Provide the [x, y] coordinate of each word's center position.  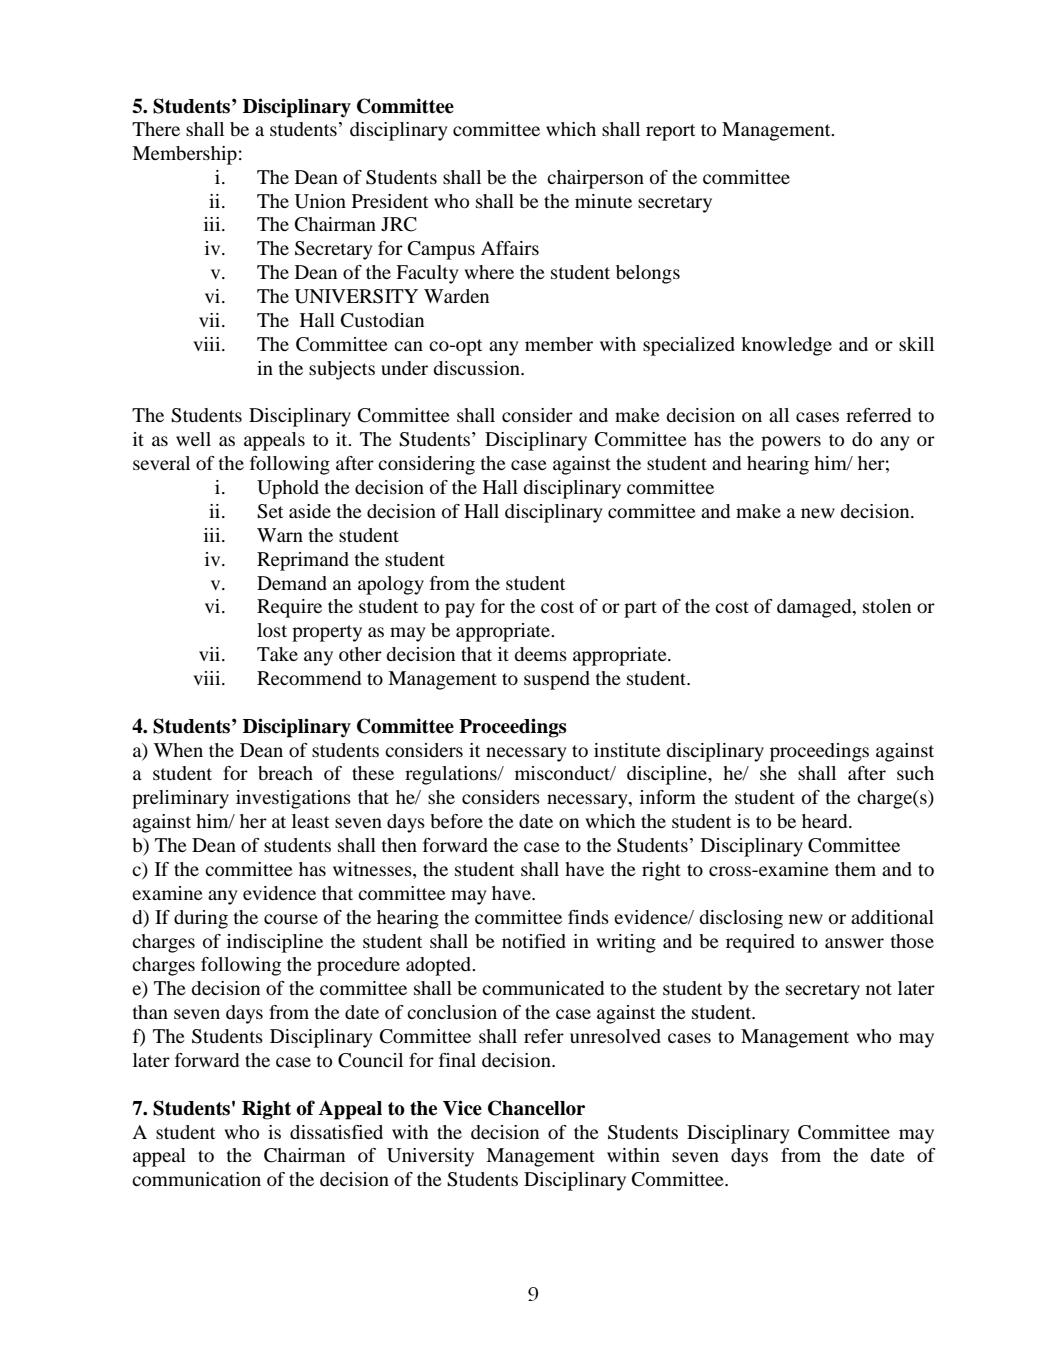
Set [270, 511]
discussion [477, 368]
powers [791, 443]
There [156, 129]
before [456, 821]
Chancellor [536, 1108]
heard [826, 821]
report [670, 132]
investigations [293, 799]
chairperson [595, 179]
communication [196, 1179]
